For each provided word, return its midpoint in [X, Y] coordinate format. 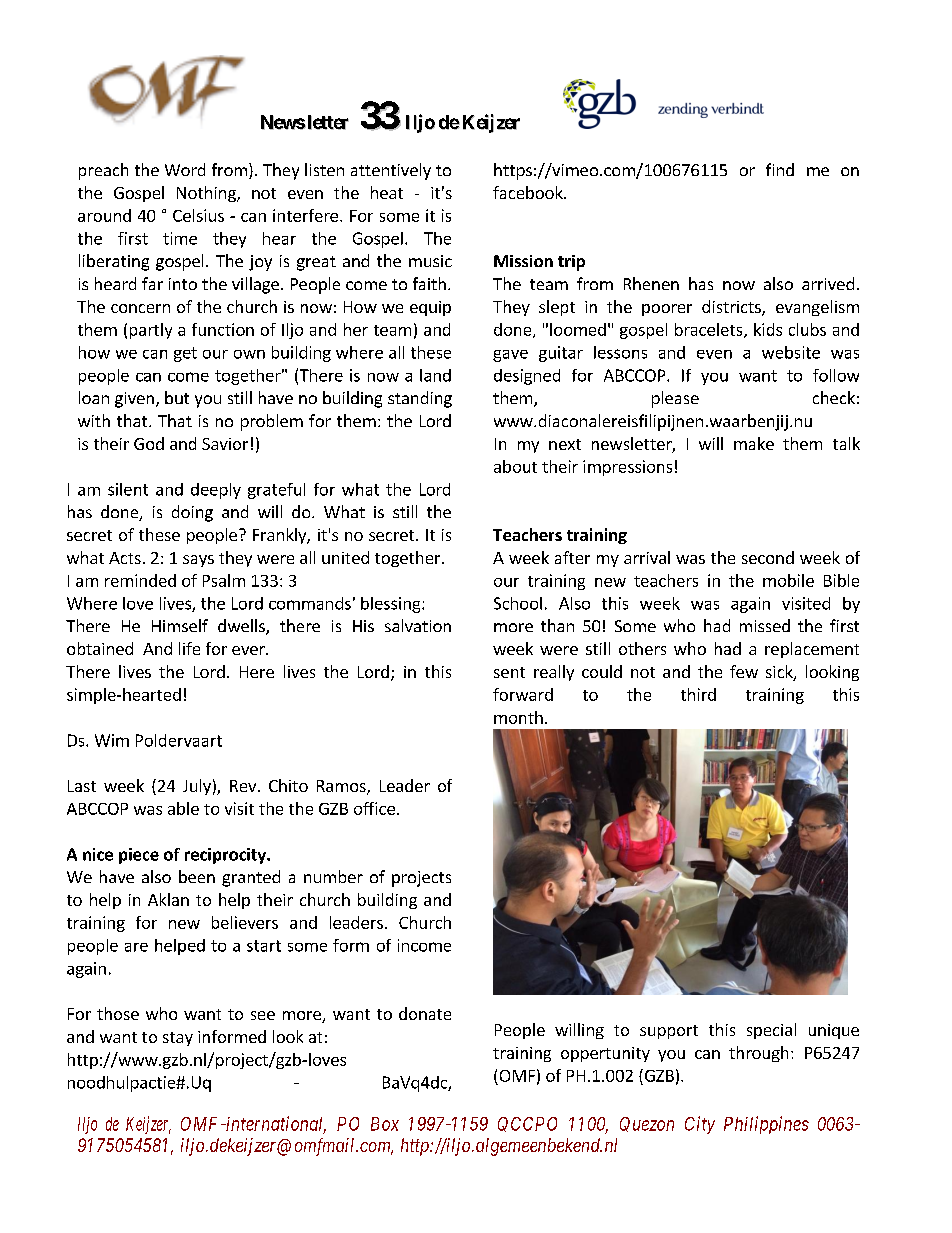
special [771, 1031]
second [768, 557]
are [136, 947]
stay [178, 1039]
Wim [112, 740]
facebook [529, 192]
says [198, 561]
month [518, 717]
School [518, 603]
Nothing [207, 194]
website [791, 352]
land [435, 375]
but [177, 397]
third [698, 694]
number [333, 876]
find [780, 169]
